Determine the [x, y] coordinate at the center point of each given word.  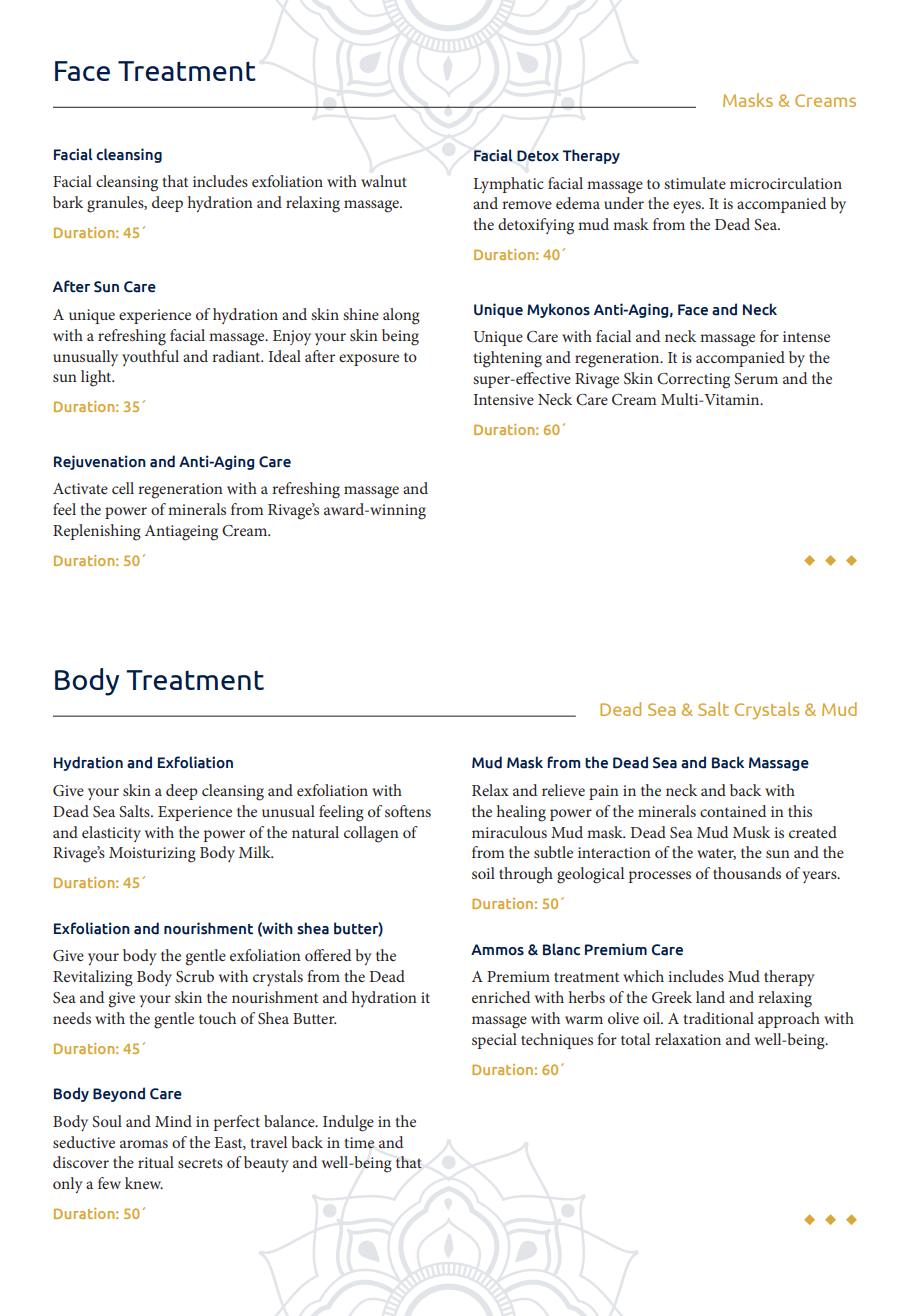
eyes [688, 207]
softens [408, 811]
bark [68, 202]
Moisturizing [152, 855]
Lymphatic [508, 185]
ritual [156, 1162]
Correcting [693, 381]
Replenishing [97, 532]
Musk [751, 832]
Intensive [504, 399]
